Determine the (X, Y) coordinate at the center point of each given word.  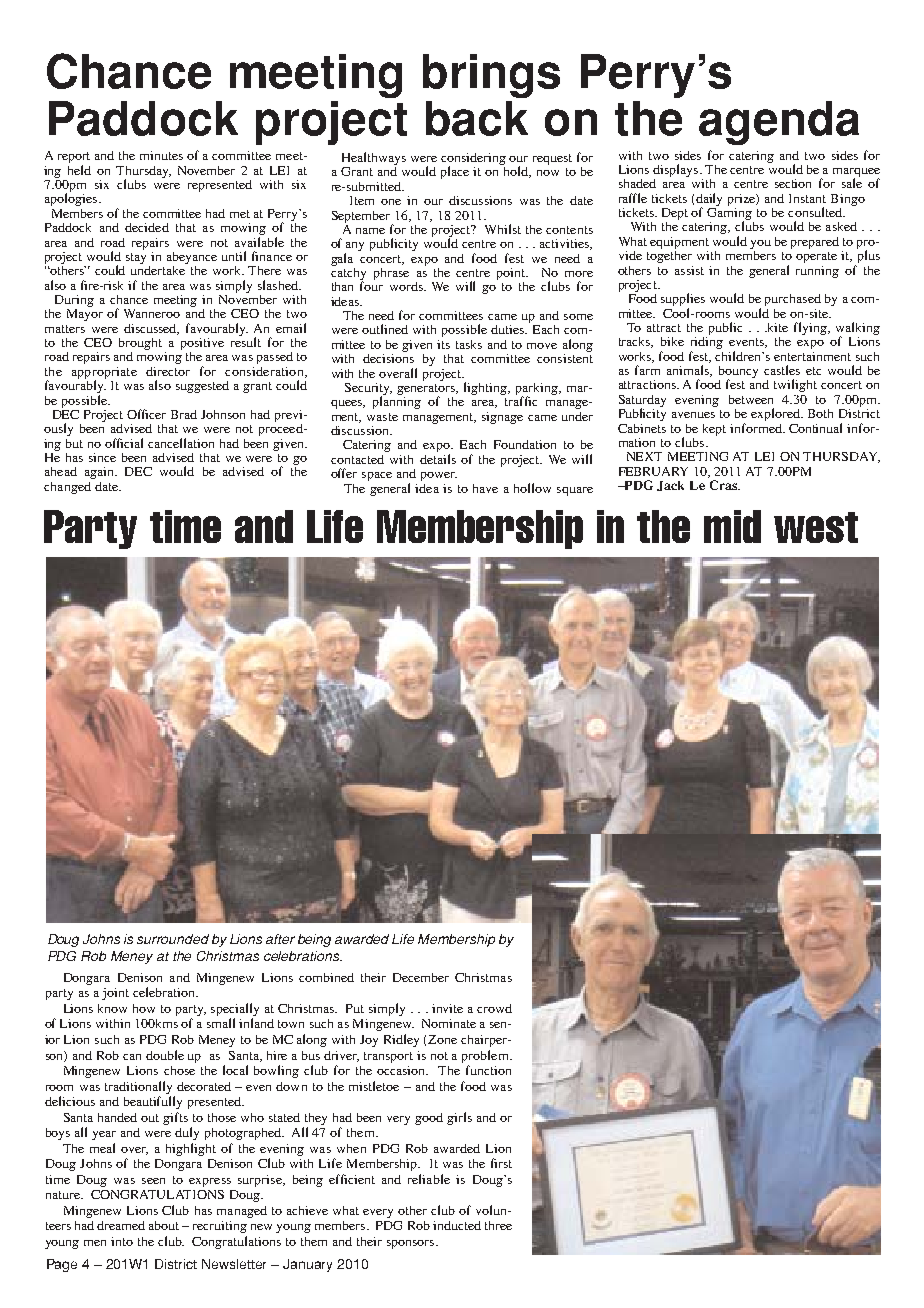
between (751, 399)
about (164, 1225)
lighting (487, 388)
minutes (161, 155)
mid (732, 526)
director (168, 371)
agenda (779, 123)
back (477, 118)
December (421, 977)
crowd (494, 1008)
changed (67, 488)
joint (115, 994)
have (485, 488)
